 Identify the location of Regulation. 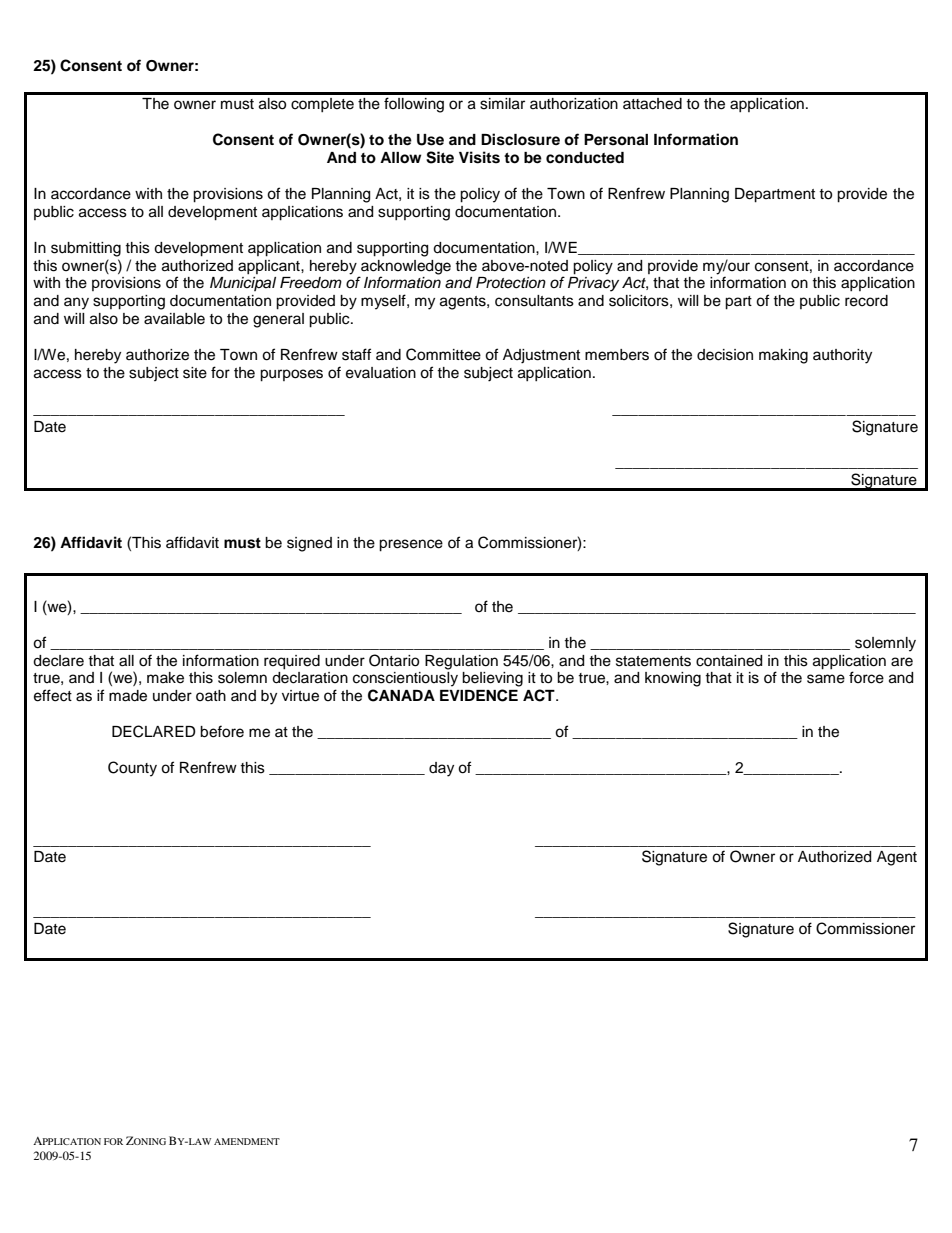
(461, 662).
